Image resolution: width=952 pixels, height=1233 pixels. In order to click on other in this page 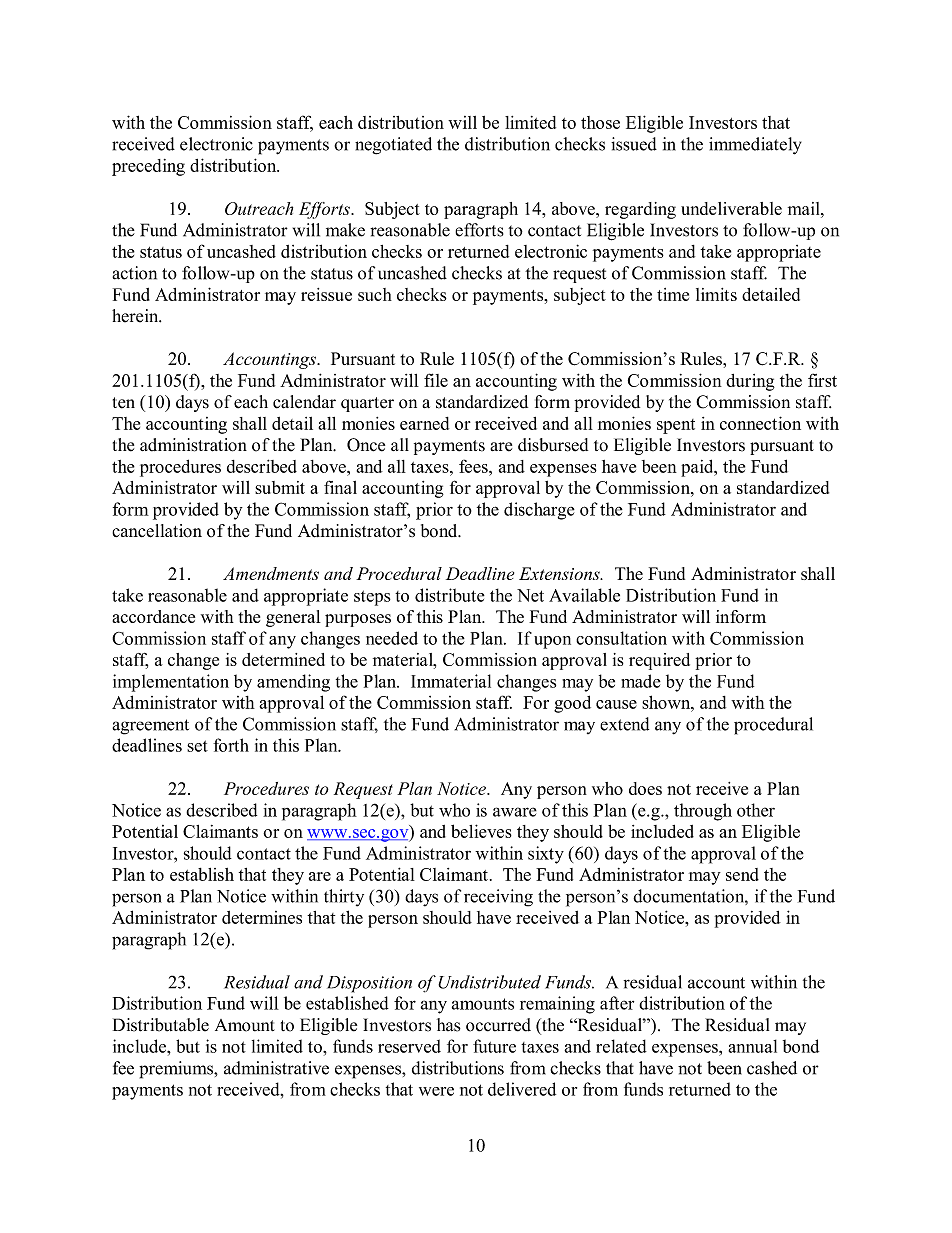, I will do `click(756, 810)`.
